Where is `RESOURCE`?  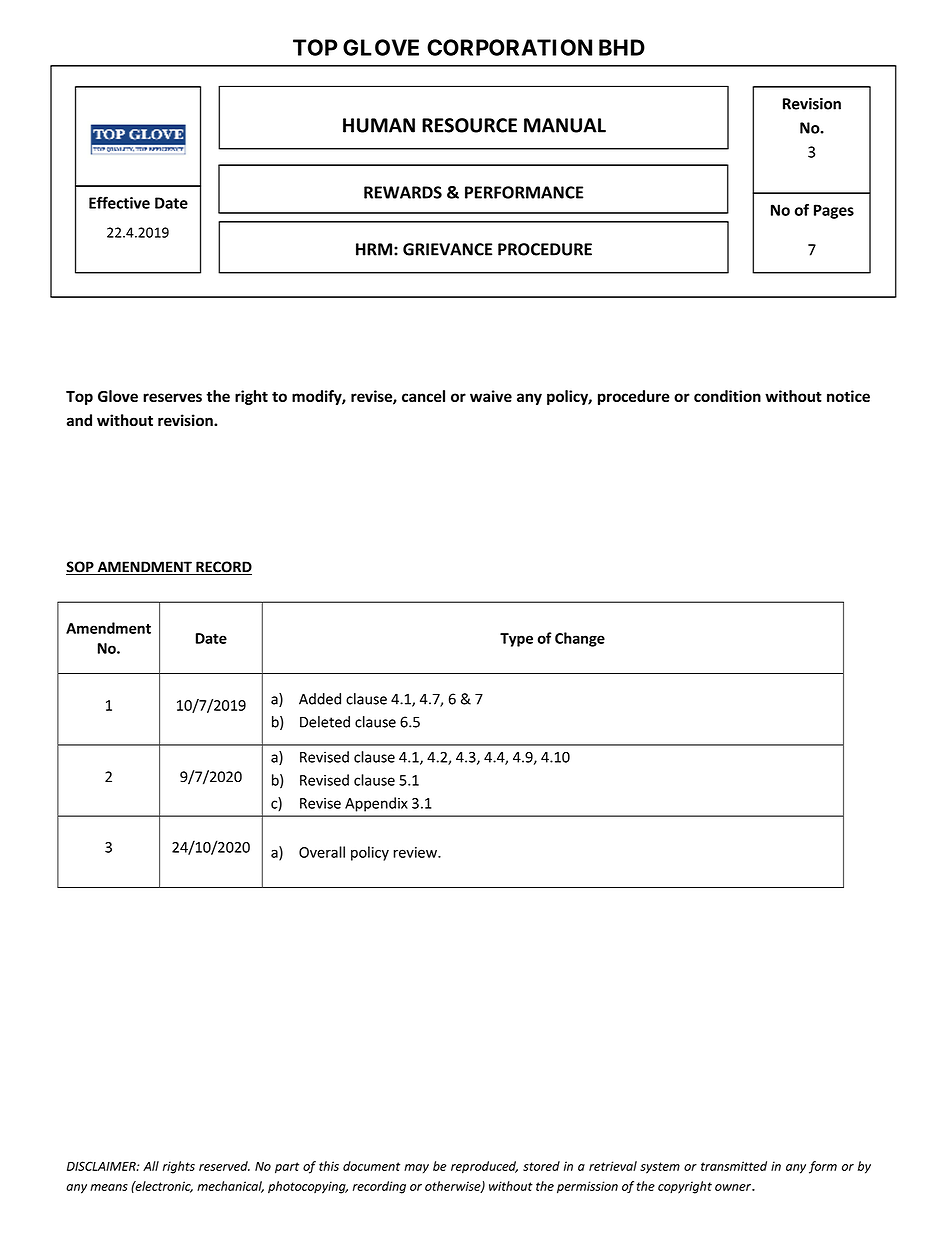 RESOURCE is located at coordinates (469, 125).
